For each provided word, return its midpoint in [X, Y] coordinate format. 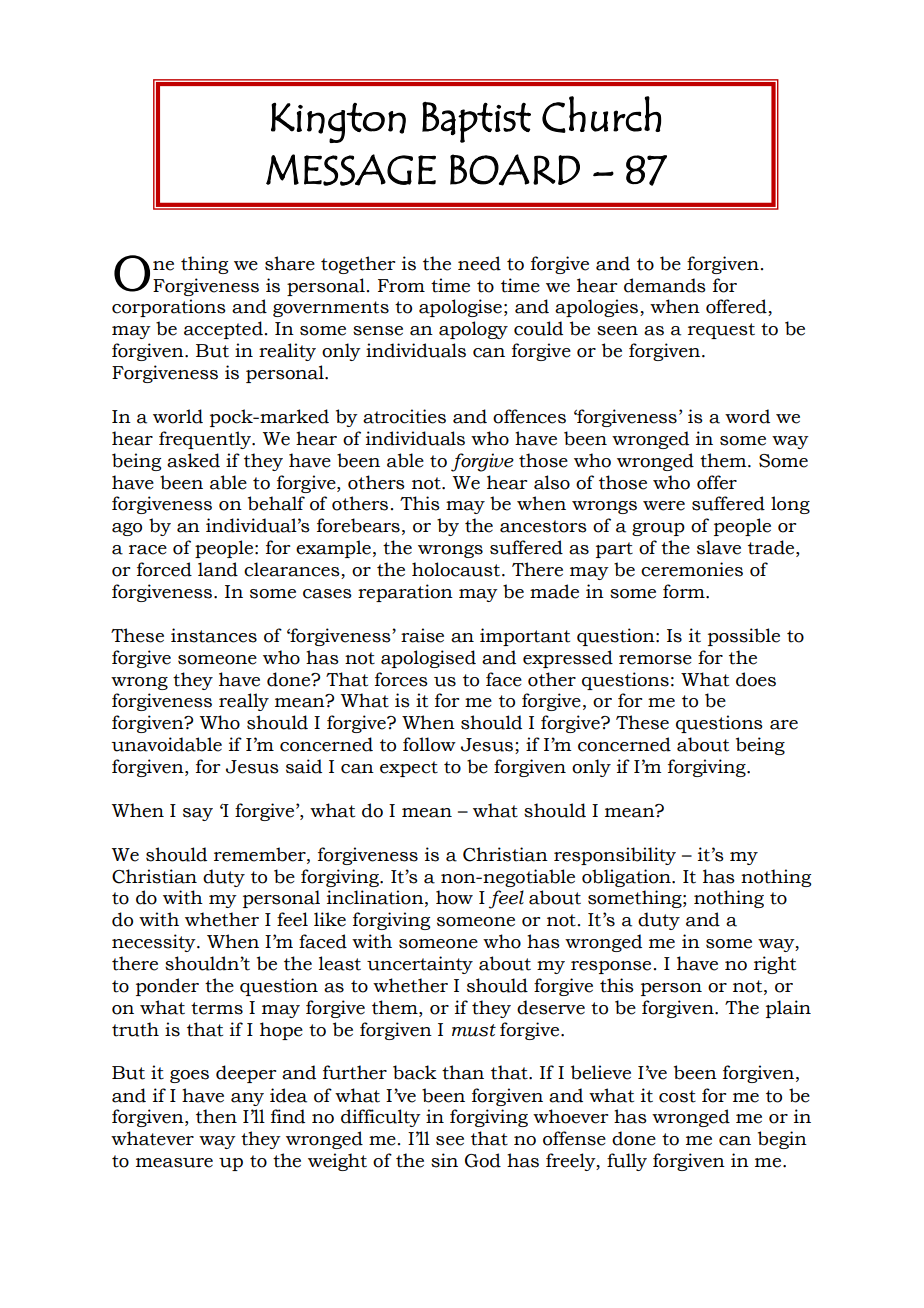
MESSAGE [351, 170]
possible [744, 637]
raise [422, 635]
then [216, 1116]
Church [601, 114]
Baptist [476, 122]
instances [214, 635]
